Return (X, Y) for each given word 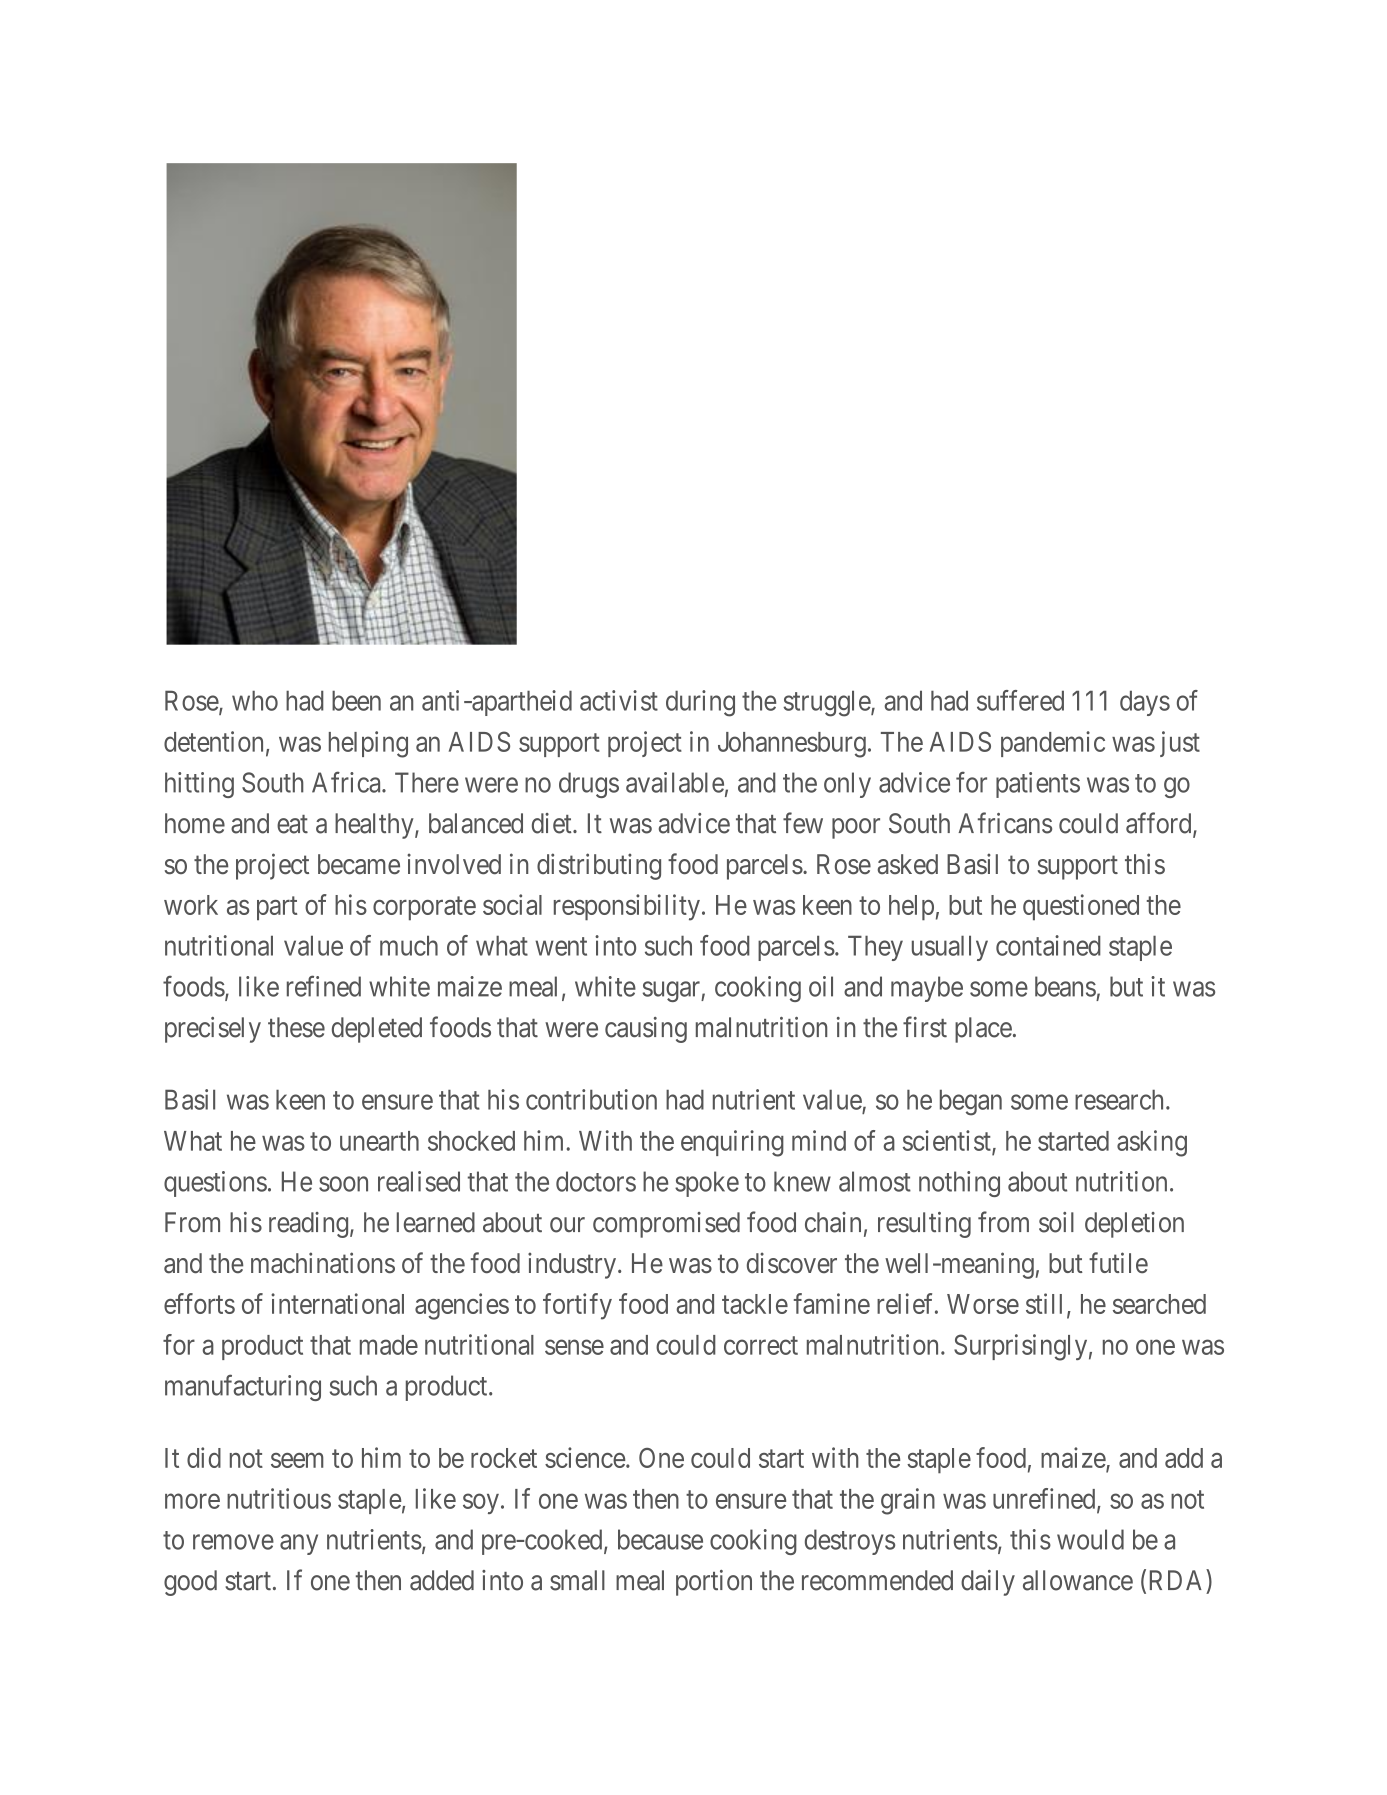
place (983, 1030)
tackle (755, 1304)
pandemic (1053, 744)
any (299, 1544)
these (296, 1027)
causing (646, 1030)
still (1044, 1303)
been (356, 700)
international (337, 1303)
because (660, 1539)
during (700, 703)
